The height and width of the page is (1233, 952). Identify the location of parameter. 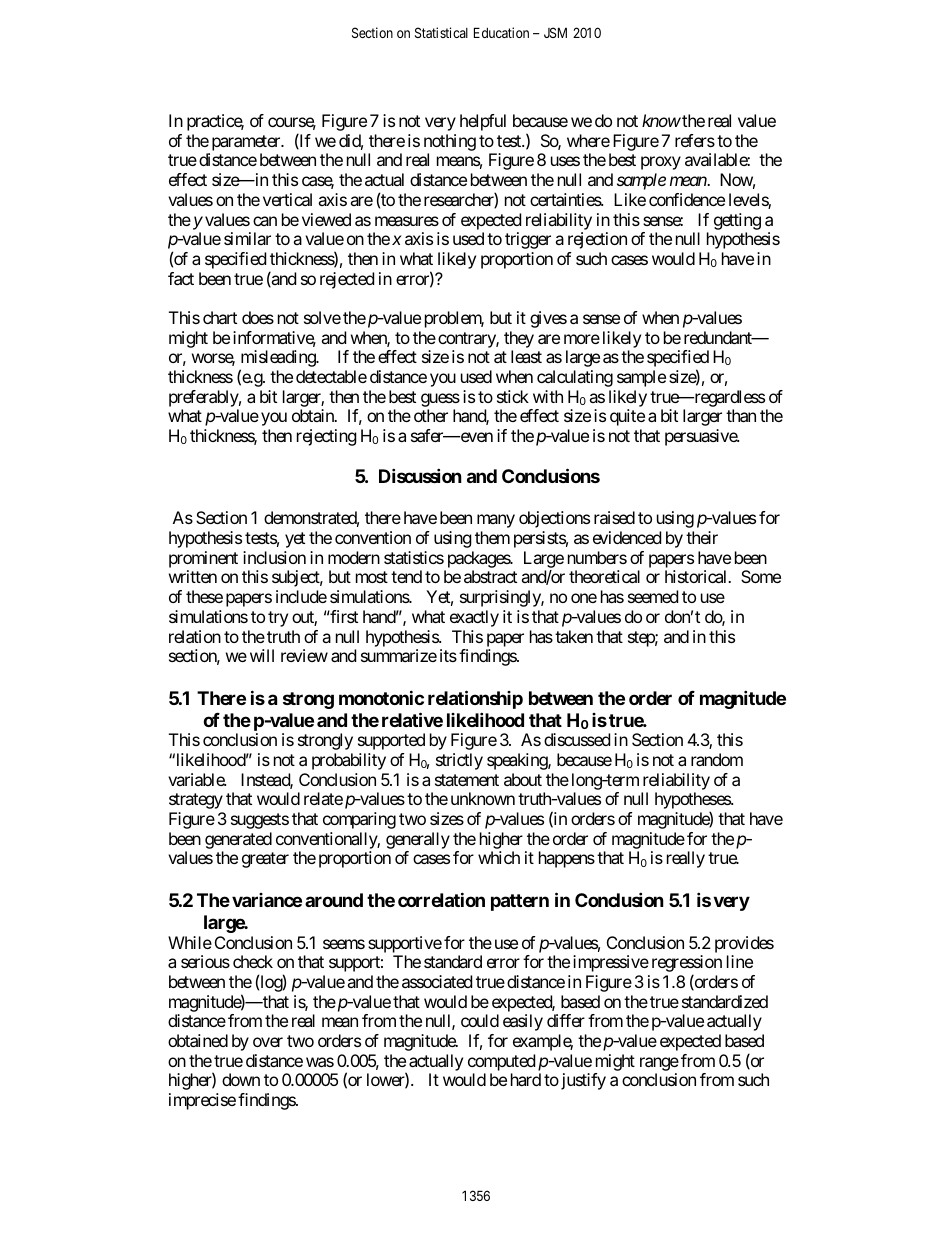
(247, 143).
